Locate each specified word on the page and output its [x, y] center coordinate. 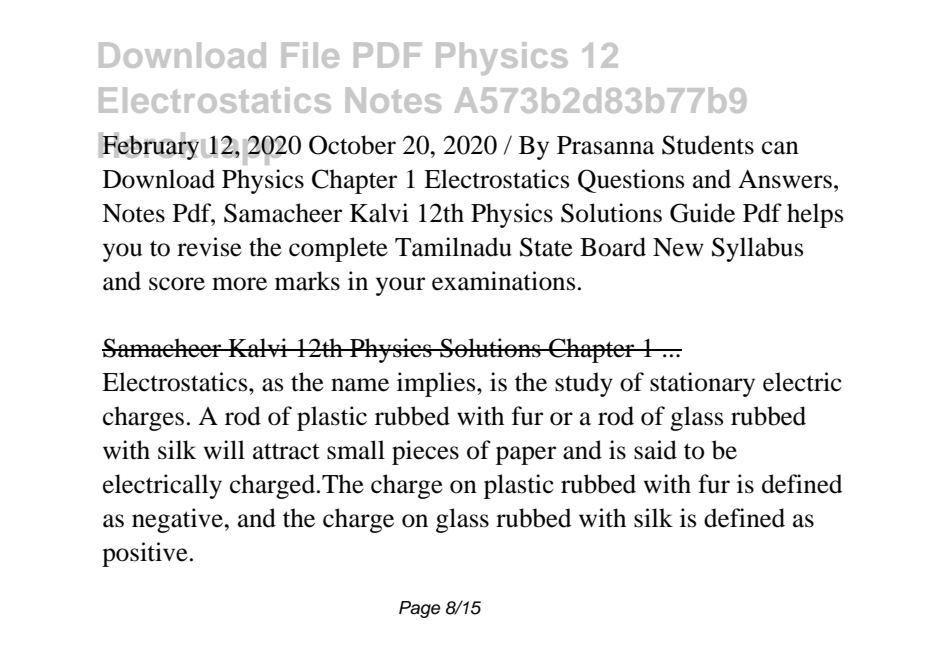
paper [526, 455]
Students [708, 145]
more [239, 284]
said [655, 450]
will [224, 449]
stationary [702, 384]
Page [420, 609]
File [310, 55]
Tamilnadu [453, 247]
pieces [425, 452]
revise [209, 247]
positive [145, 554]
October [352, 145]
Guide [702, 213]
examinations [503, 281]
